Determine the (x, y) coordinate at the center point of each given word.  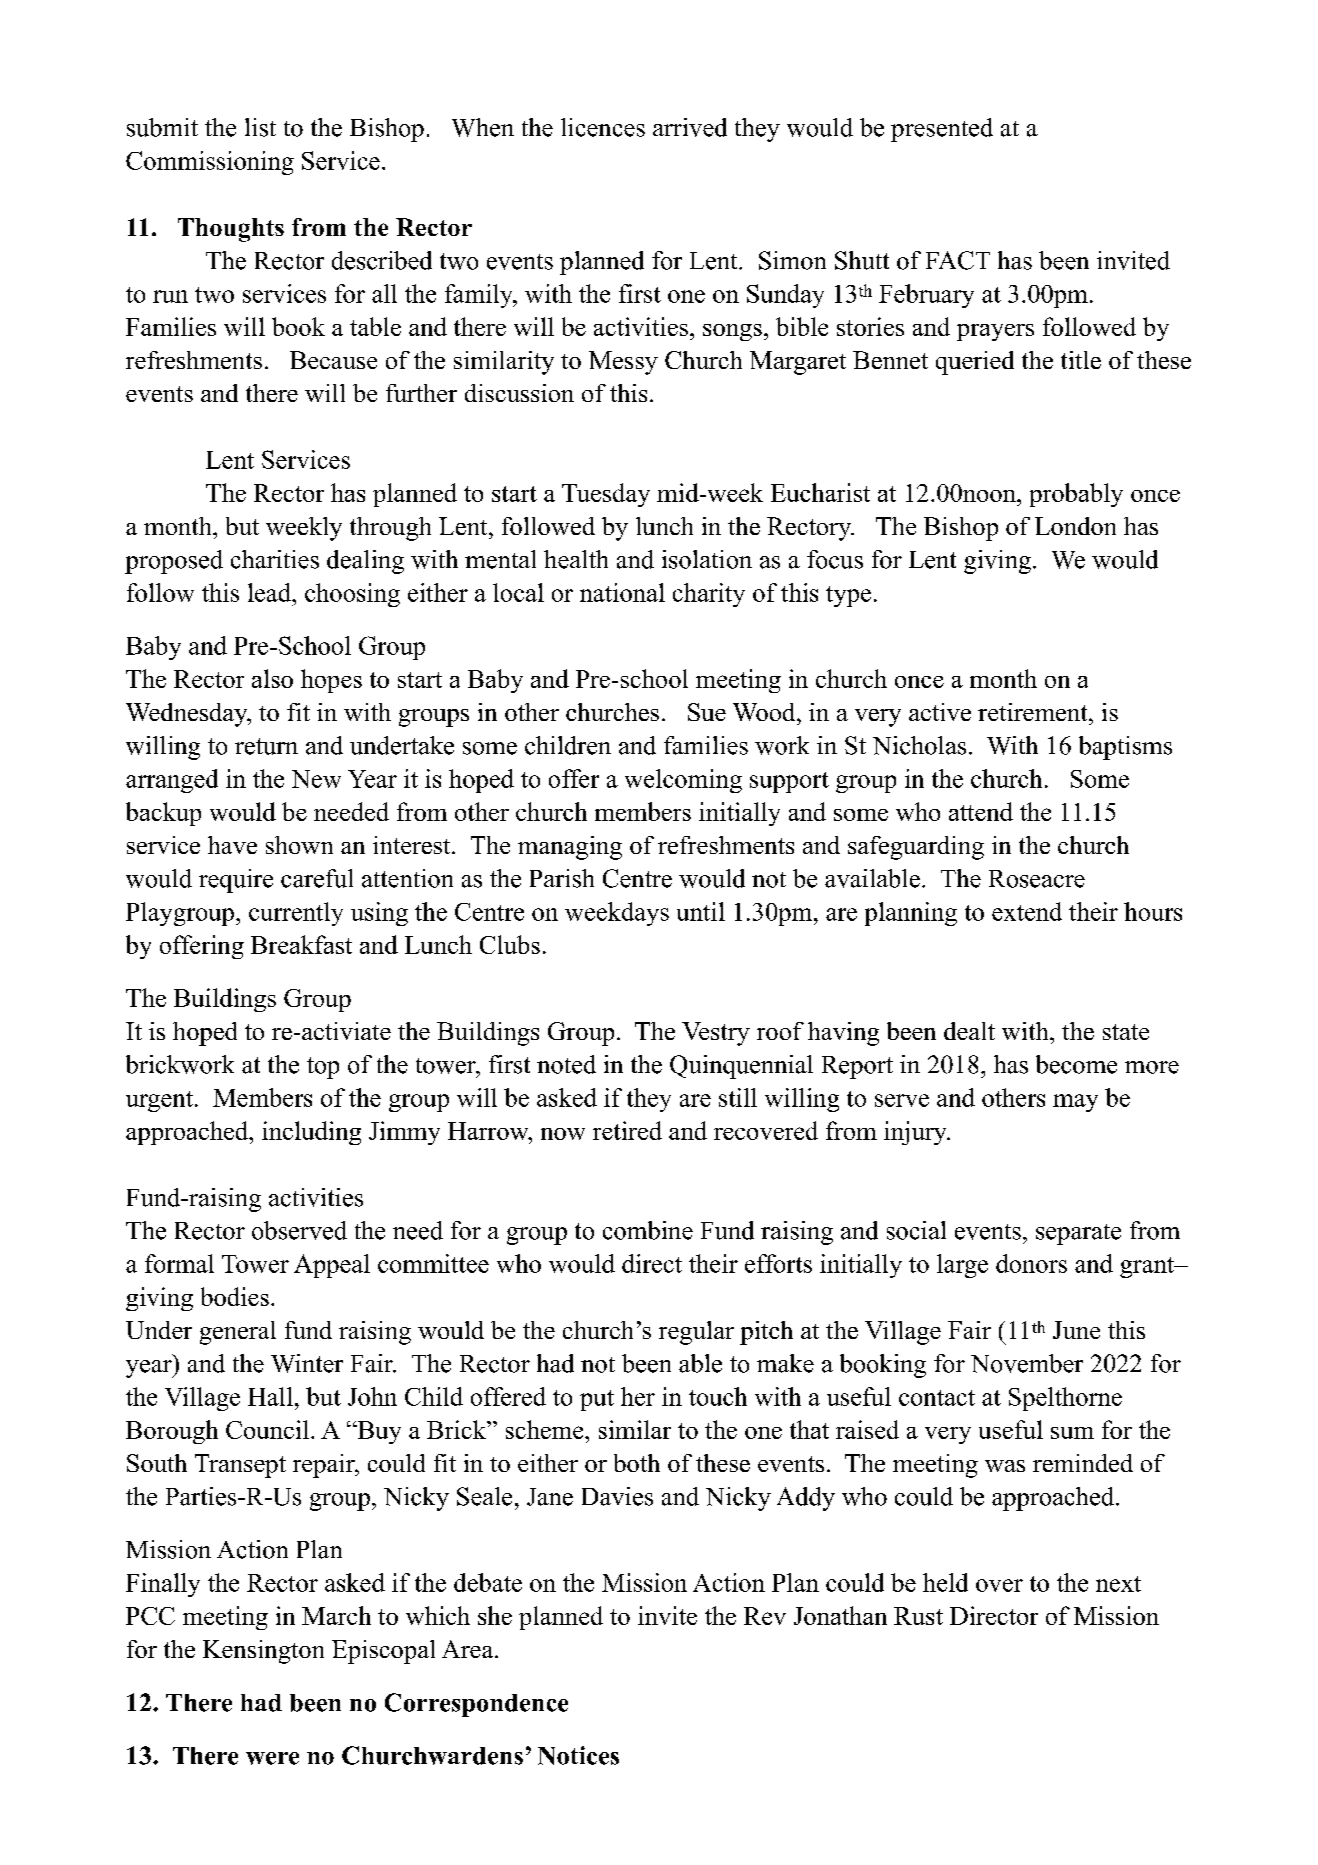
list (260, 127)
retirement (1034, 712)
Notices (578, 1755)
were (272, 1758)
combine (648, 1230)
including (311, 1133)
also (272, 678)
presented (942, 130)
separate (1078, 1234)
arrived (690, 127)
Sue (707, 712)
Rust (918, 1616)
